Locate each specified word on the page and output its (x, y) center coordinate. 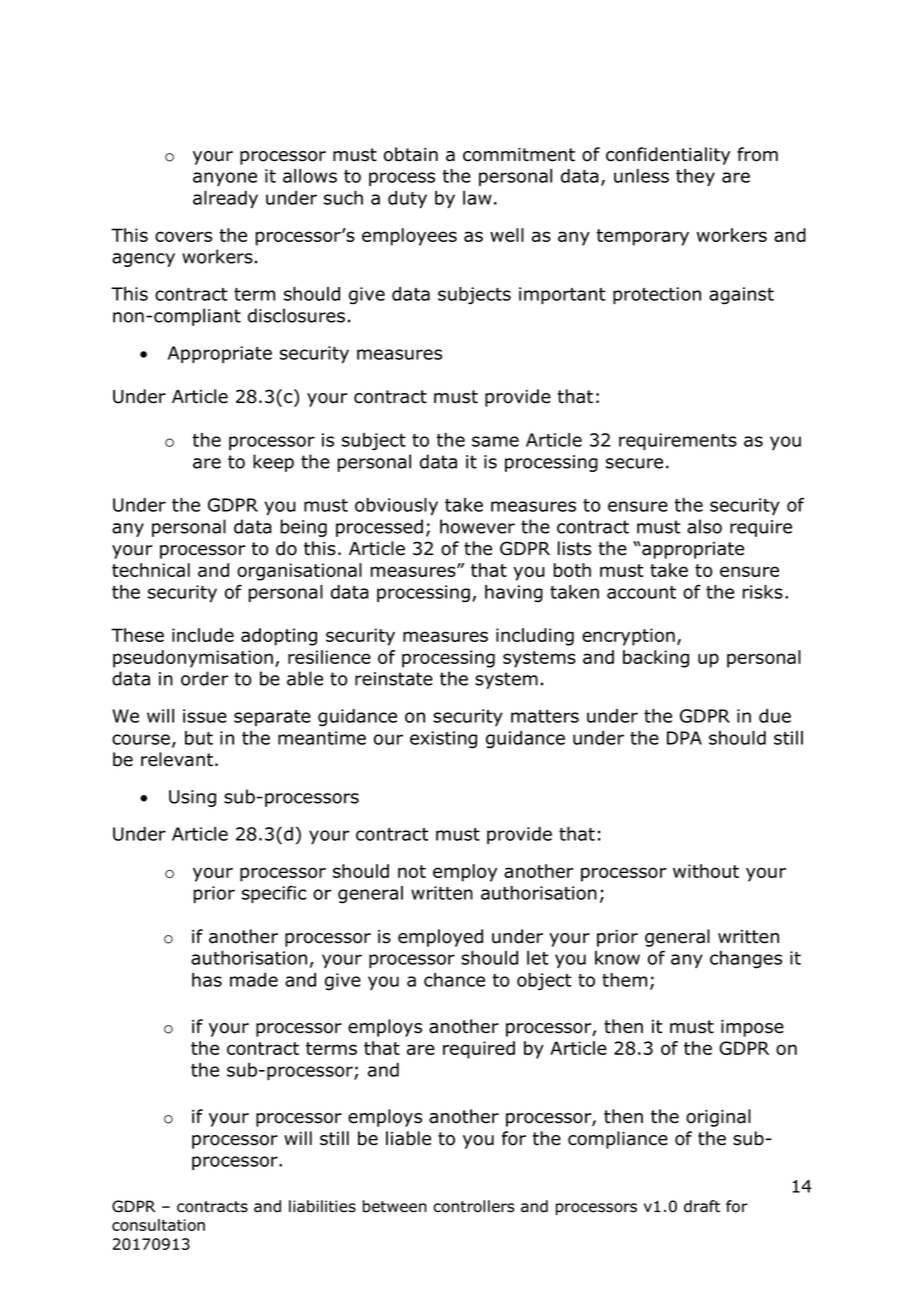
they (695, 177)
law (477, 198)
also (704, 526)
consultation (158, 1225)
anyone (225, 179)
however (477, 526)
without (706, 871)
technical (151, 570)
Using (192, 798)
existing (443, 740)
